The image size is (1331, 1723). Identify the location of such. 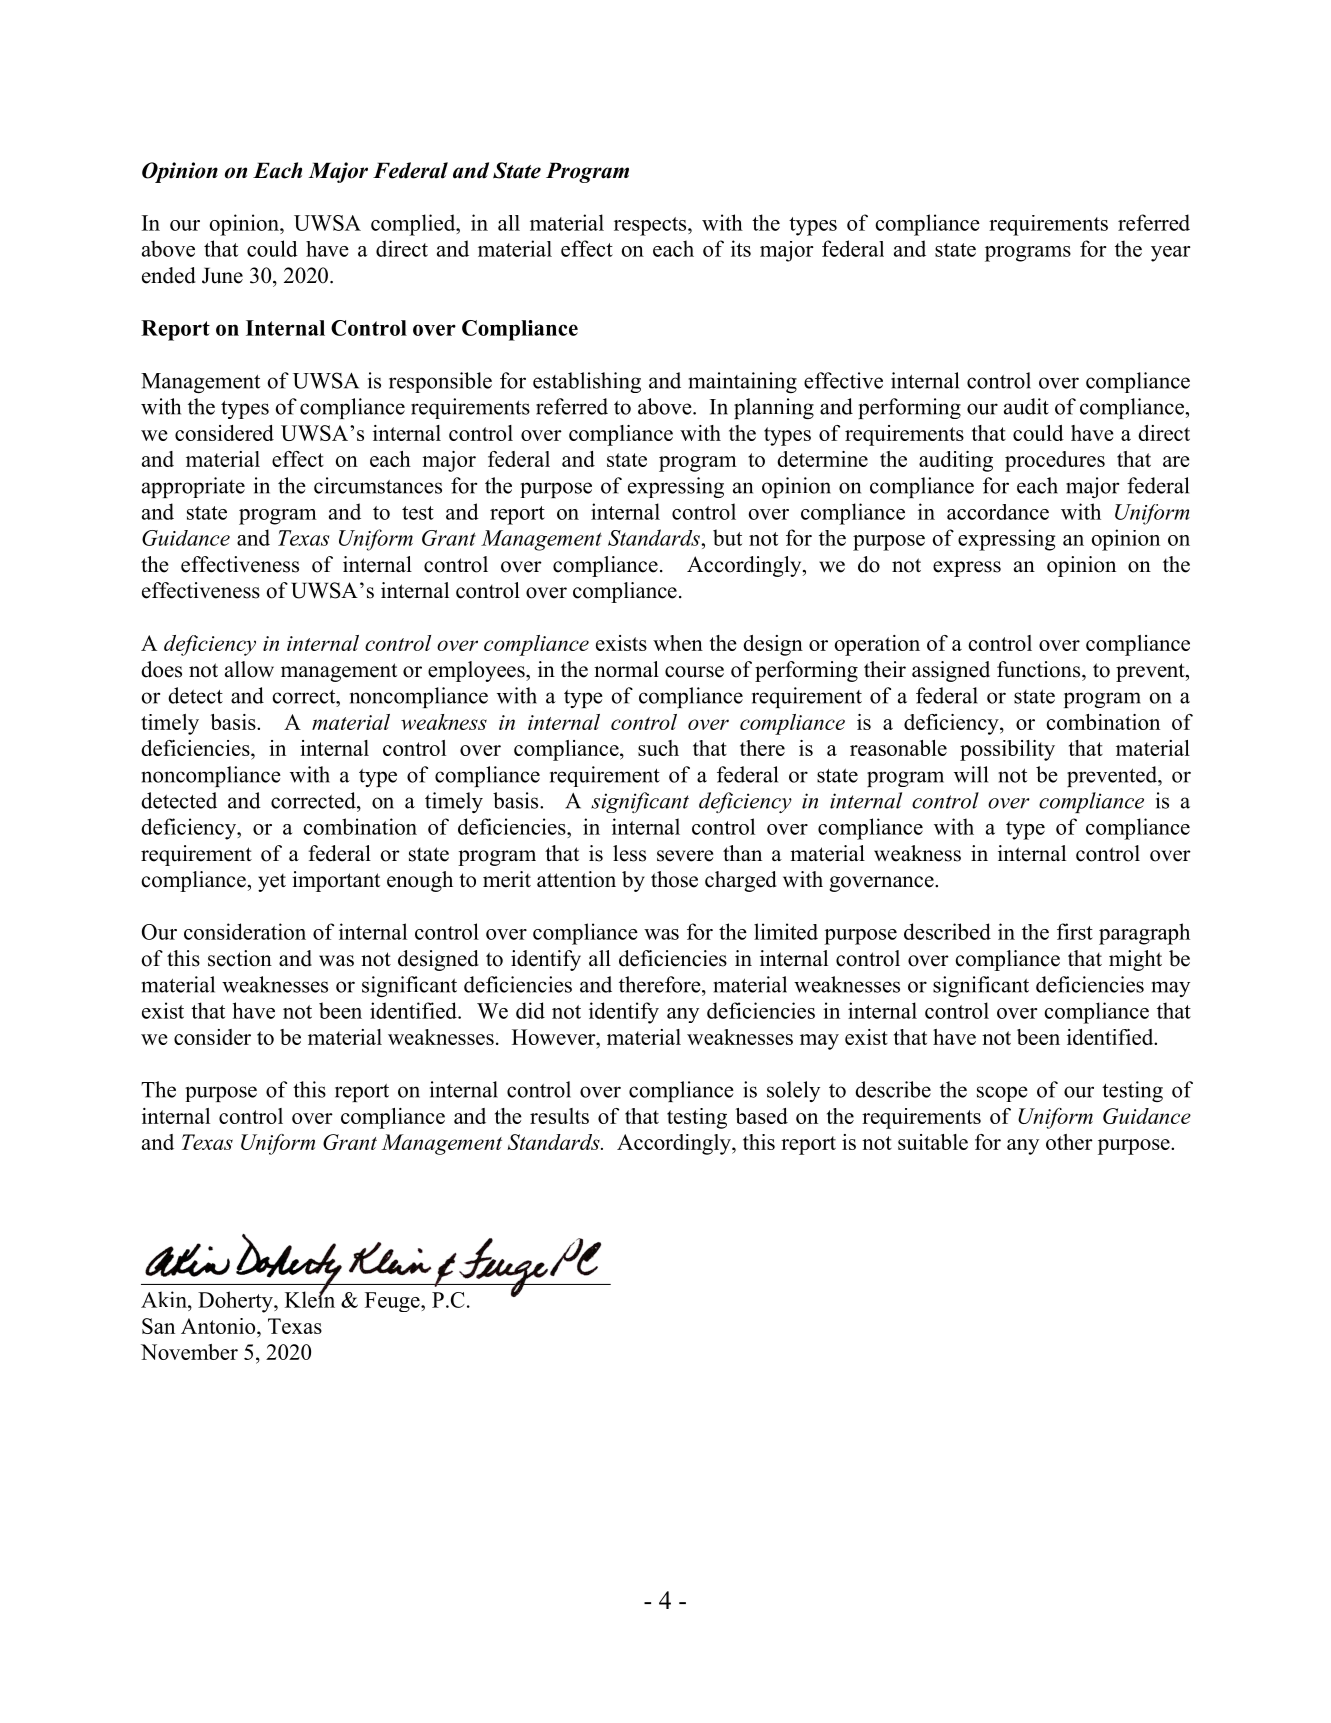
(658, 748).
